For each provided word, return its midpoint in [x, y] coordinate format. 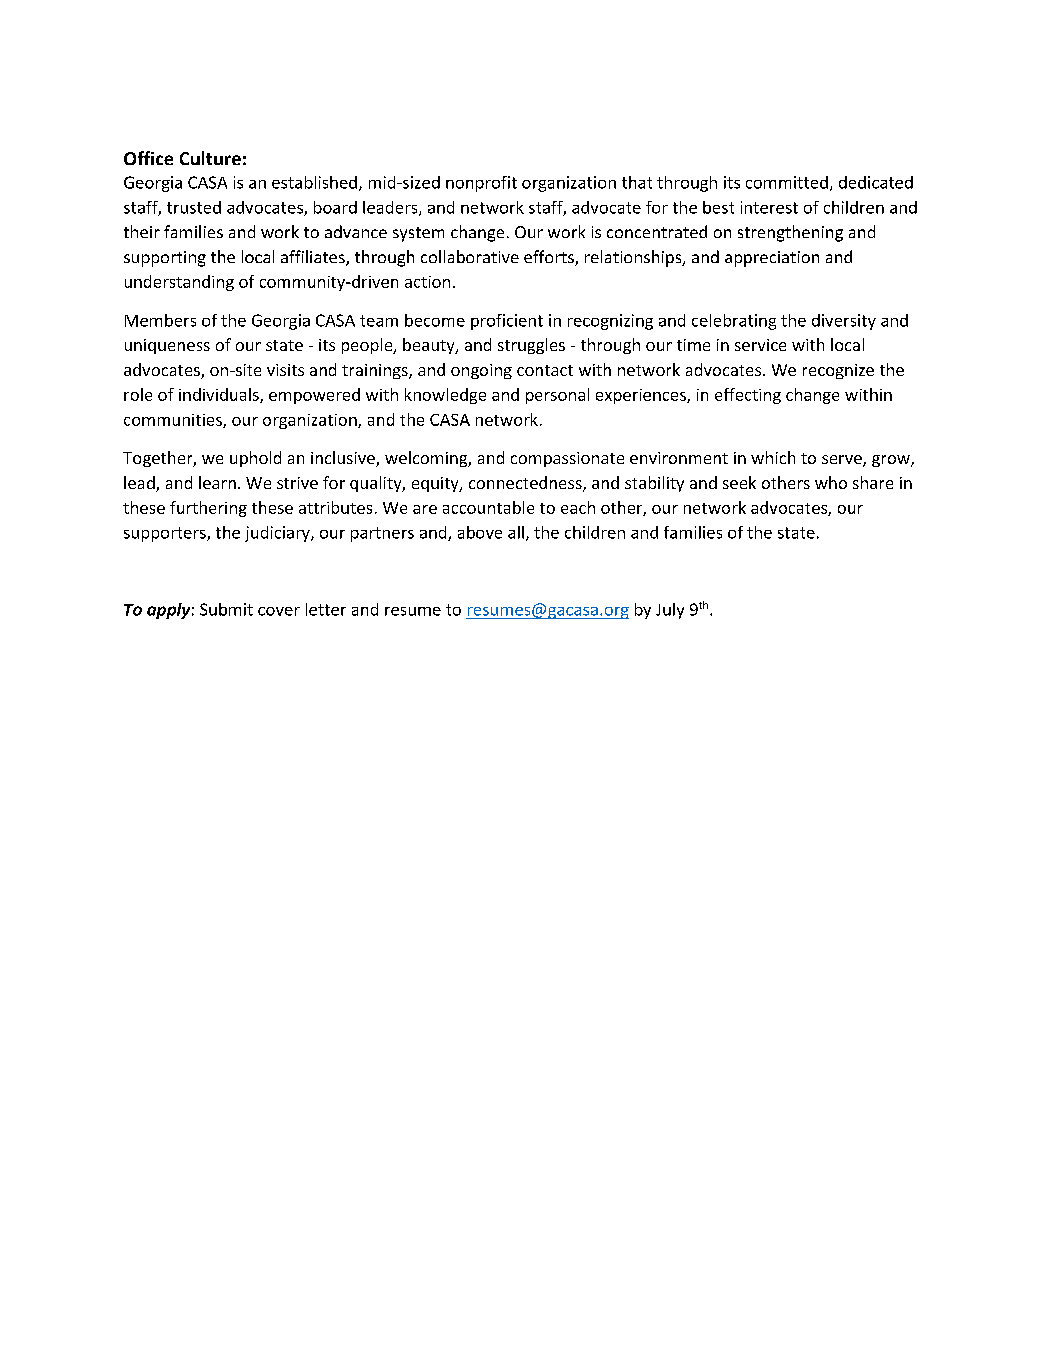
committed [787, 182]
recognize [838, 371]
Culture [210, 158]
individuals [220, 395]
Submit [226, 609]
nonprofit [481, 184]
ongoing [481, 371]
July [670, 611]
